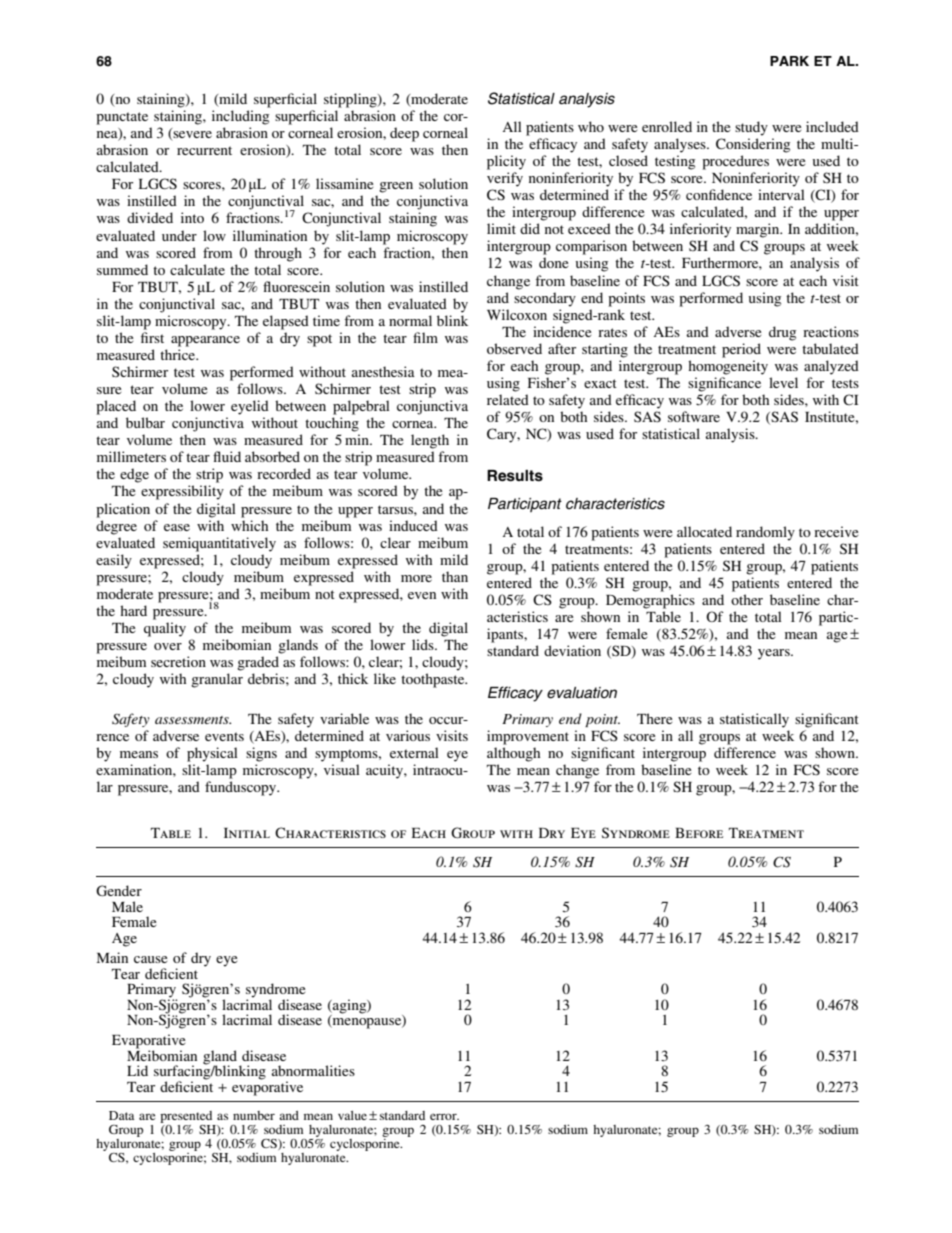 The width and height of the image is (952, 1233). I want to click on deep, so click(404, 134).
